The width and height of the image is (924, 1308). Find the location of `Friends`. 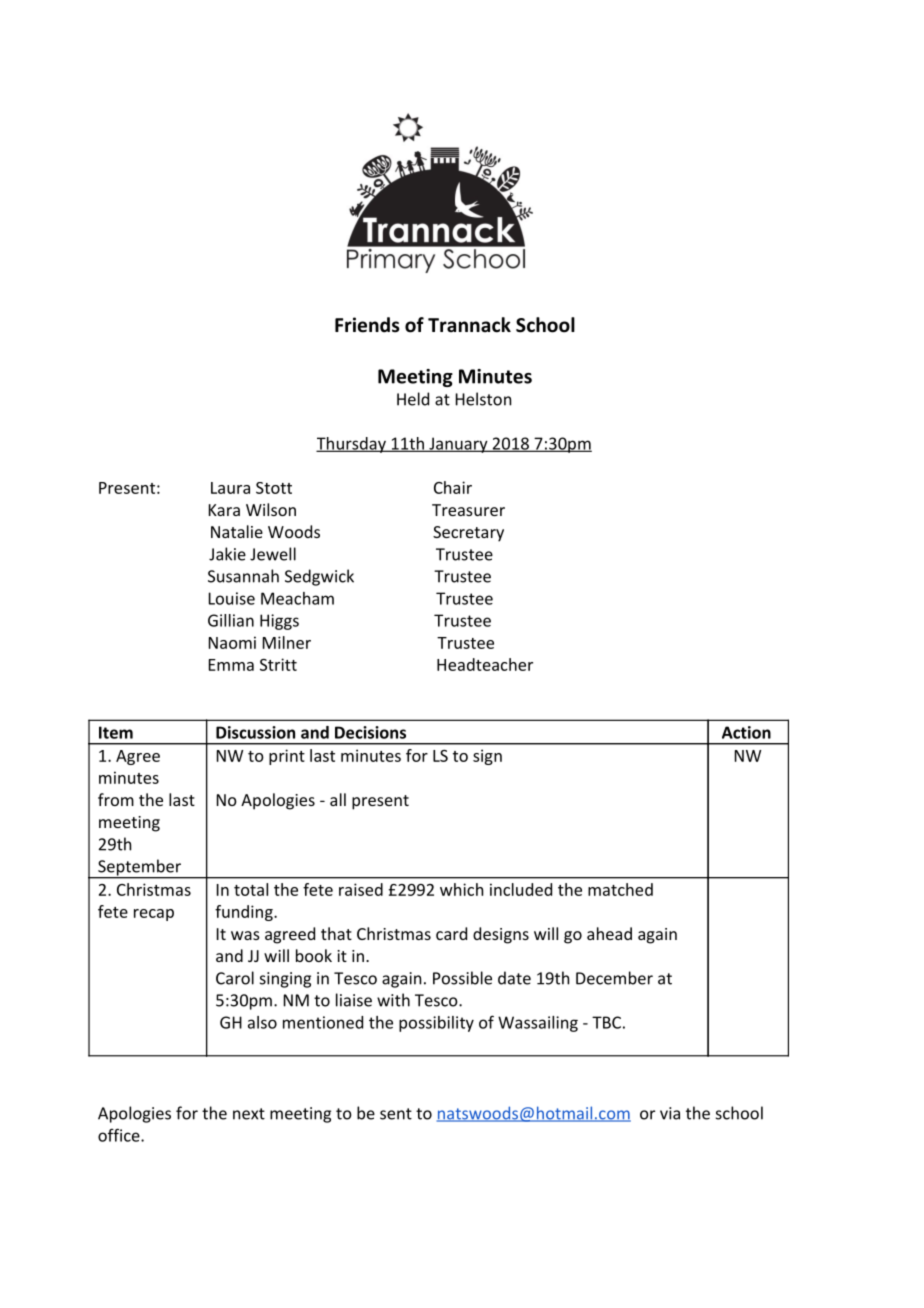

Friends is located at coordinates (367, 325).
